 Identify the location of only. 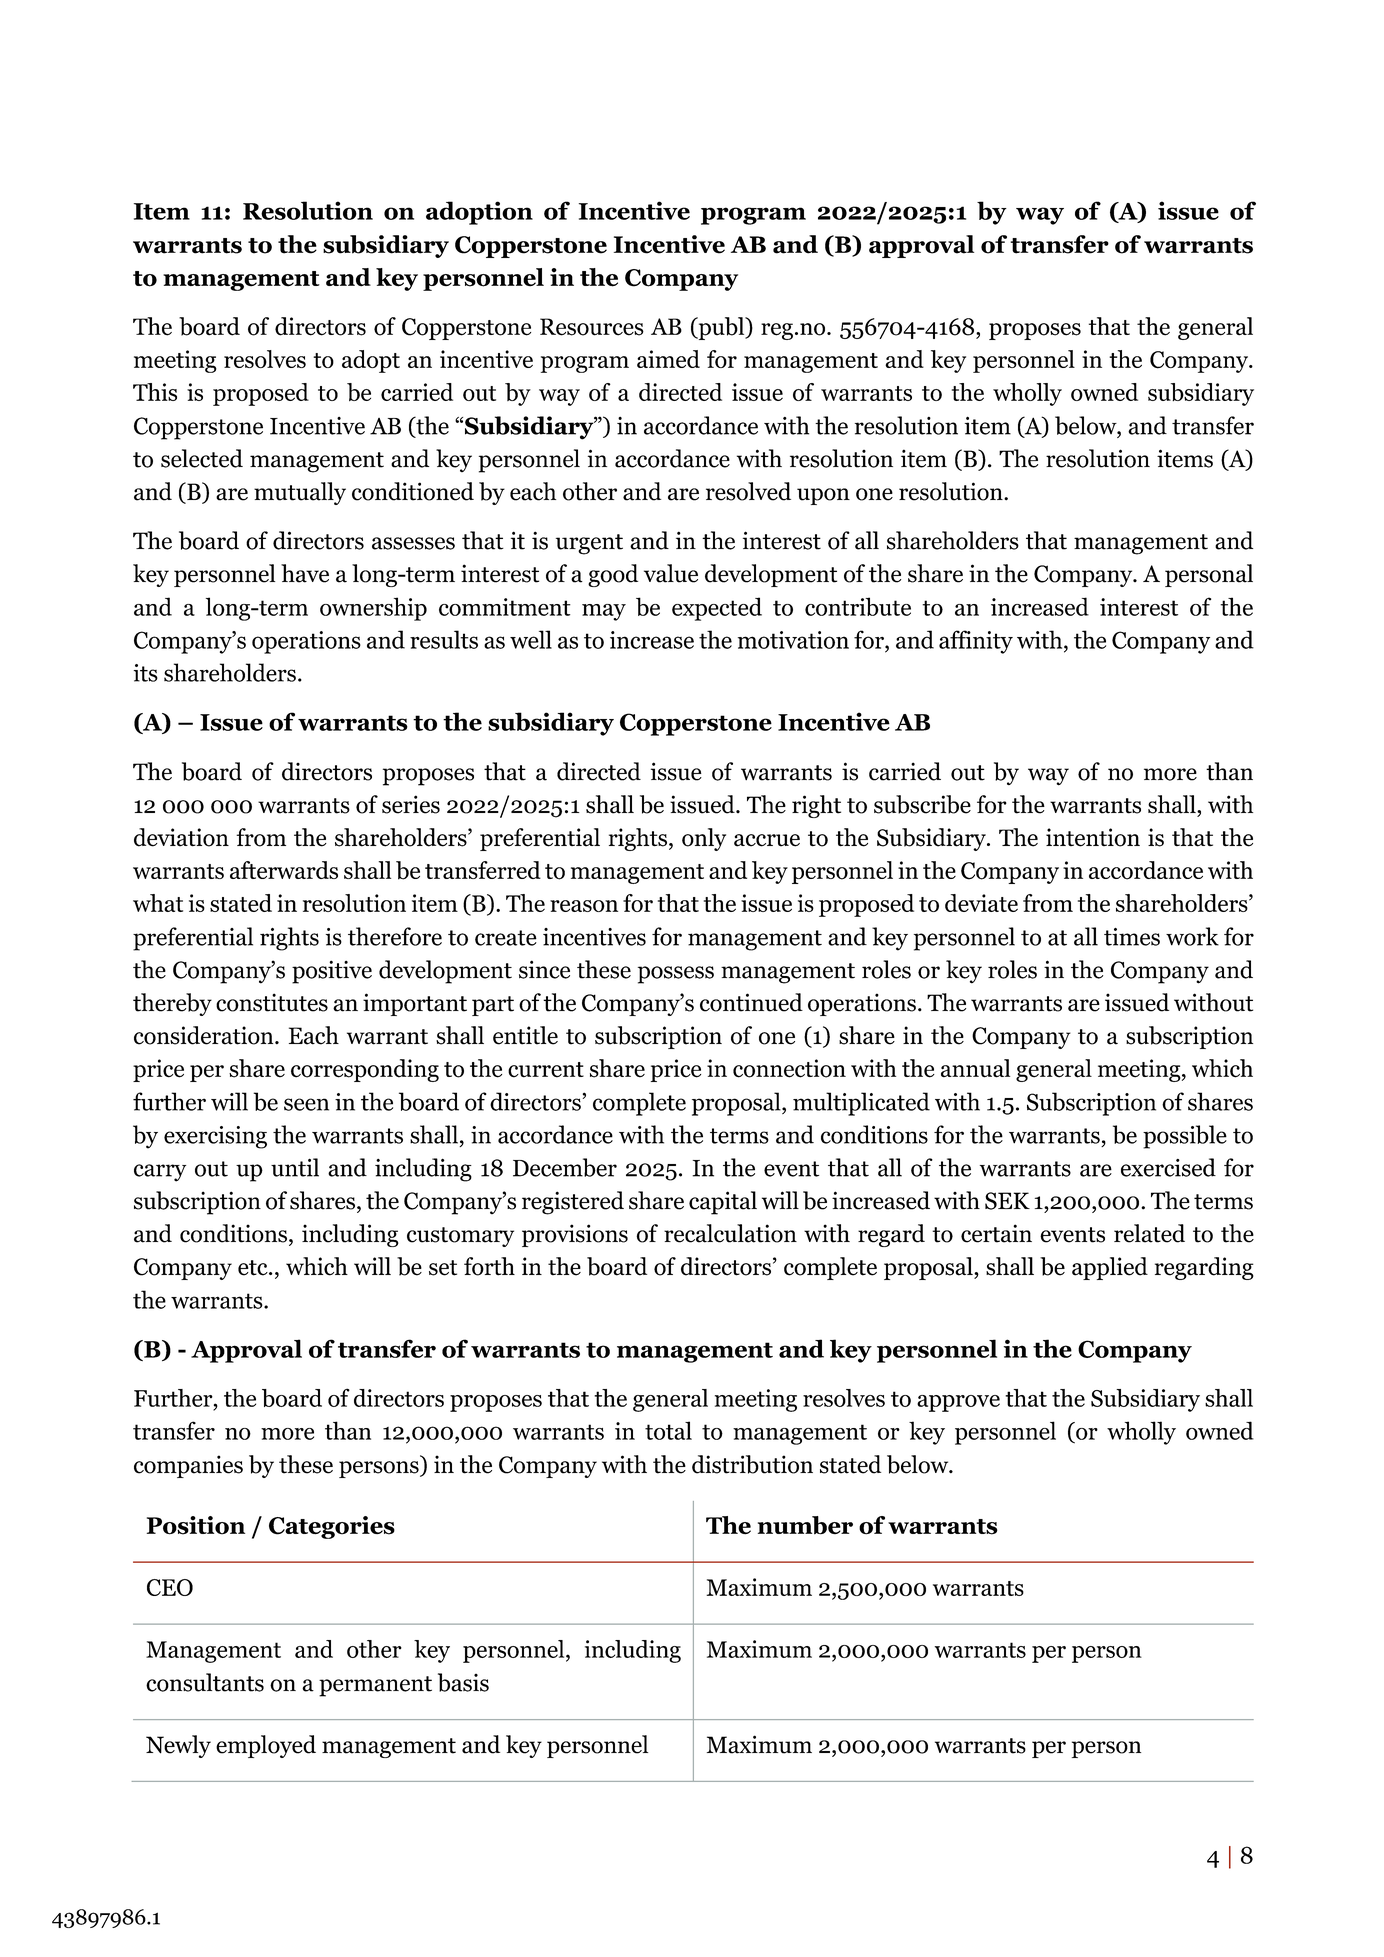
(704, 839).
